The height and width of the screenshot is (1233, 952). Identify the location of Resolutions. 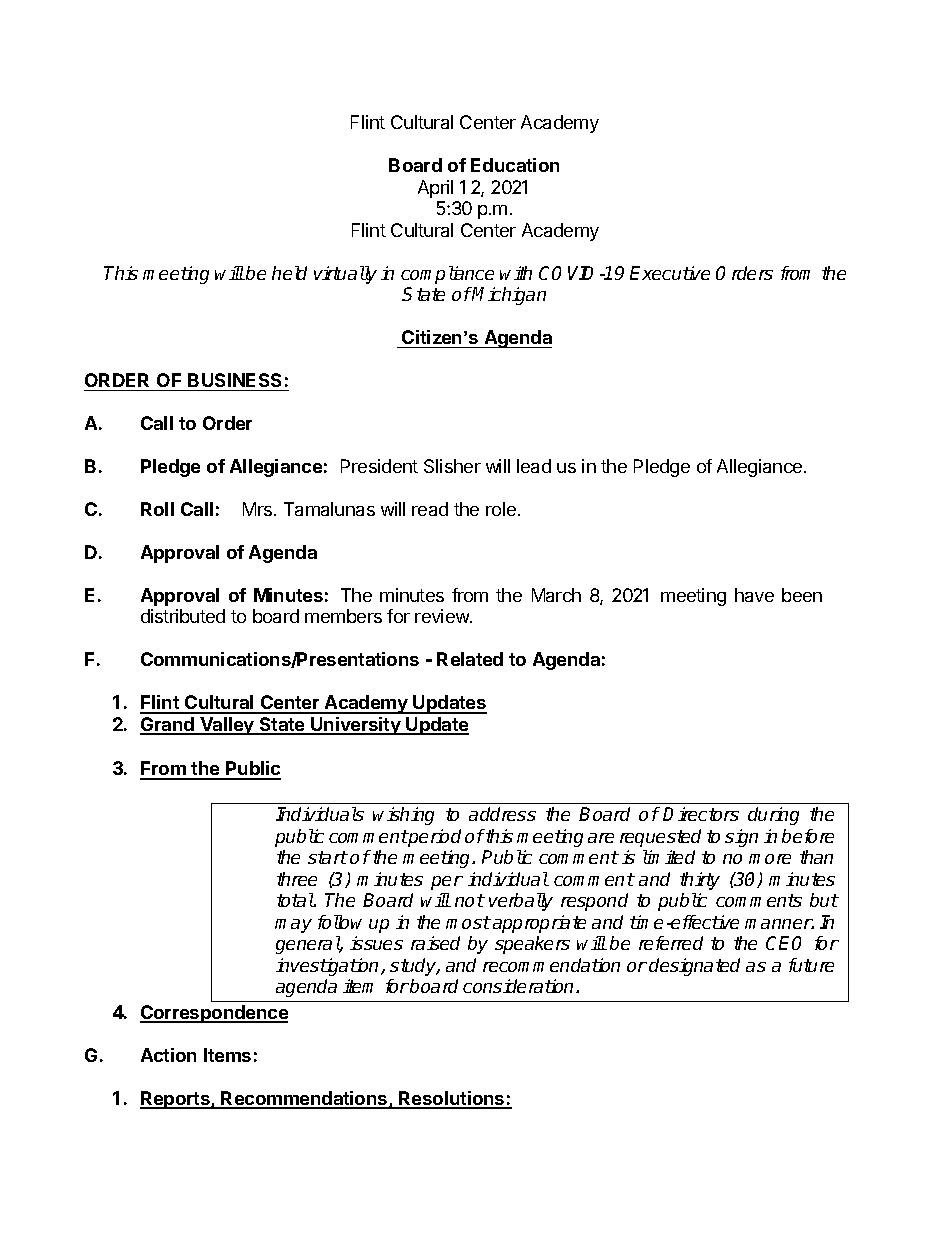
(452, 1099).
